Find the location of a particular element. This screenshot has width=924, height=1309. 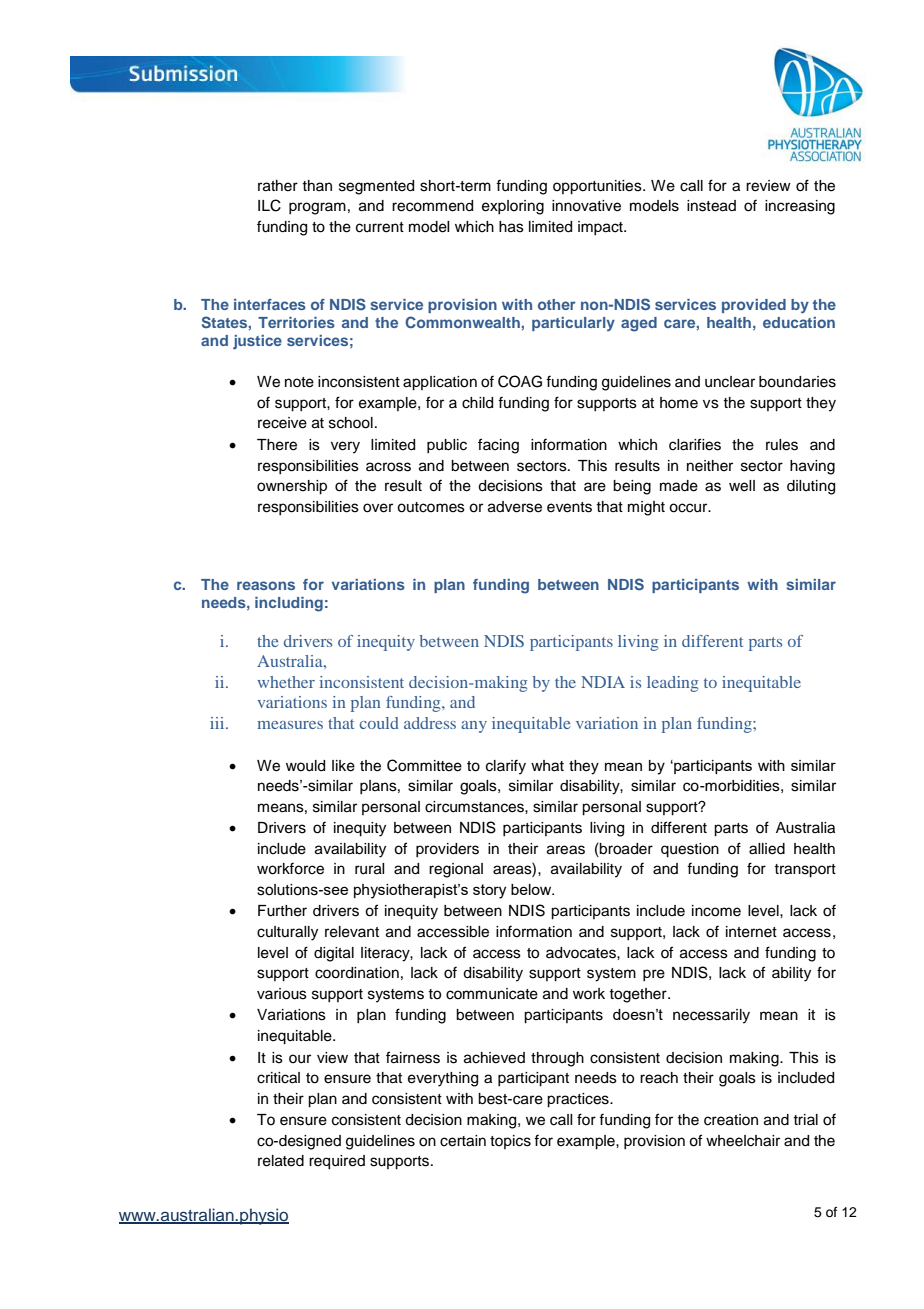

ILC is located at coordinates (269, 205).
